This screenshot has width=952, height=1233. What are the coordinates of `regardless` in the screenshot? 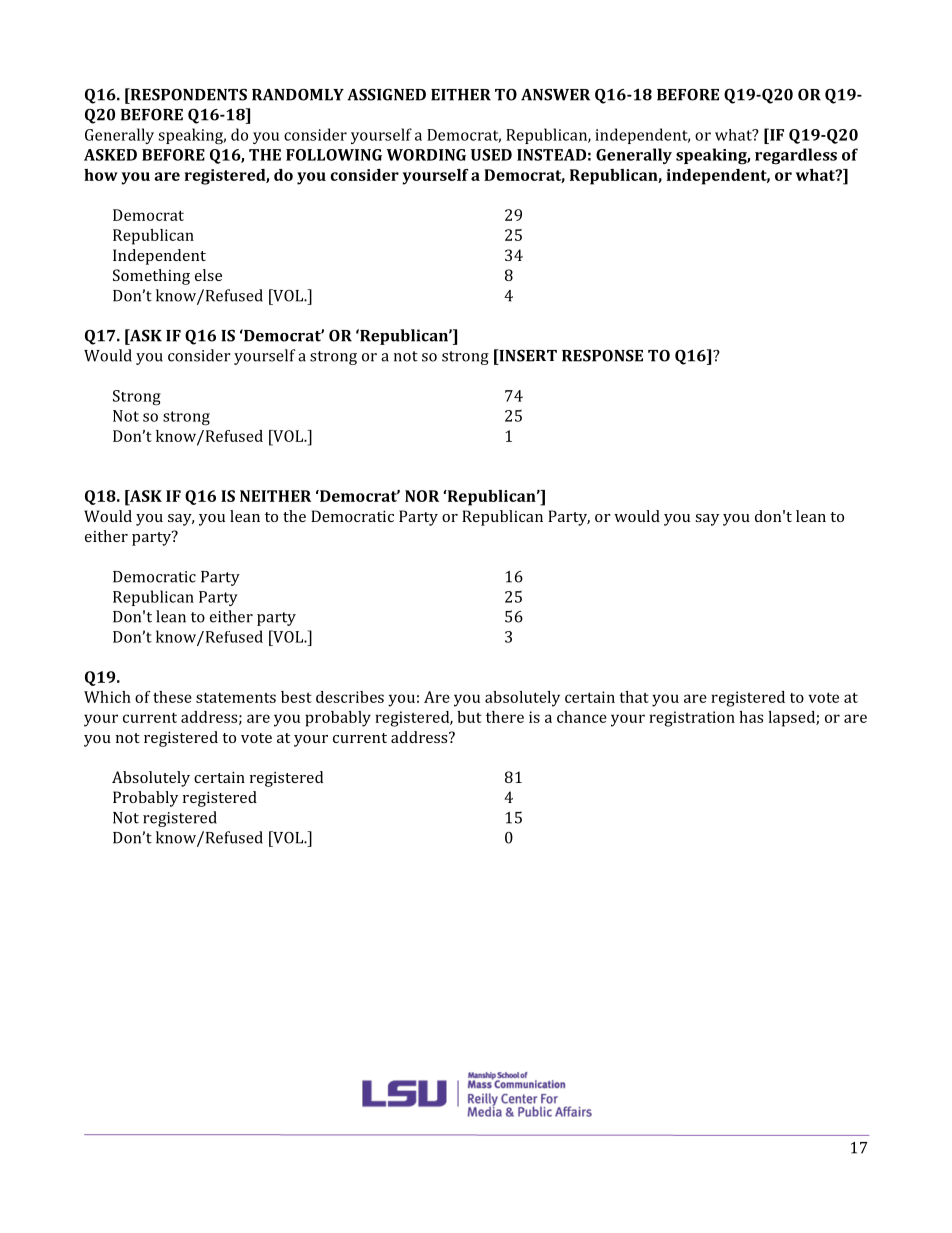 It's located at (796, 156).
